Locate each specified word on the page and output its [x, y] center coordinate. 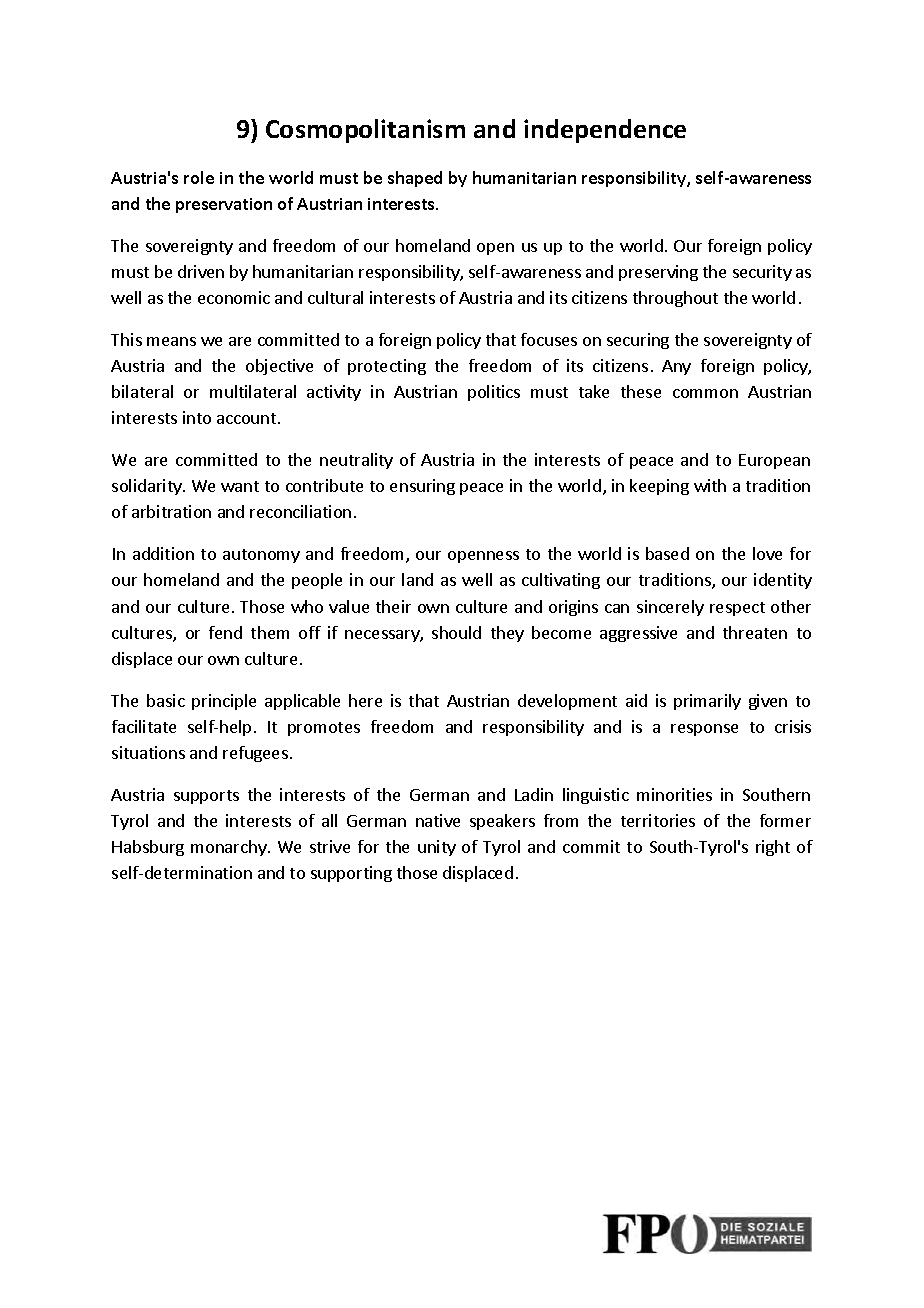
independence [605, 131]
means [171, 341]
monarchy [230, 848]
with [710, 485]
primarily [707, 702]
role [199, 177]
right [773, 848]
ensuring [422, 487]
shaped [415, 179]
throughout [675, 299]
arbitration [171, 511]
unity [437, 848]
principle [224, 702]
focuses [549, 339]
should [456, 632]
